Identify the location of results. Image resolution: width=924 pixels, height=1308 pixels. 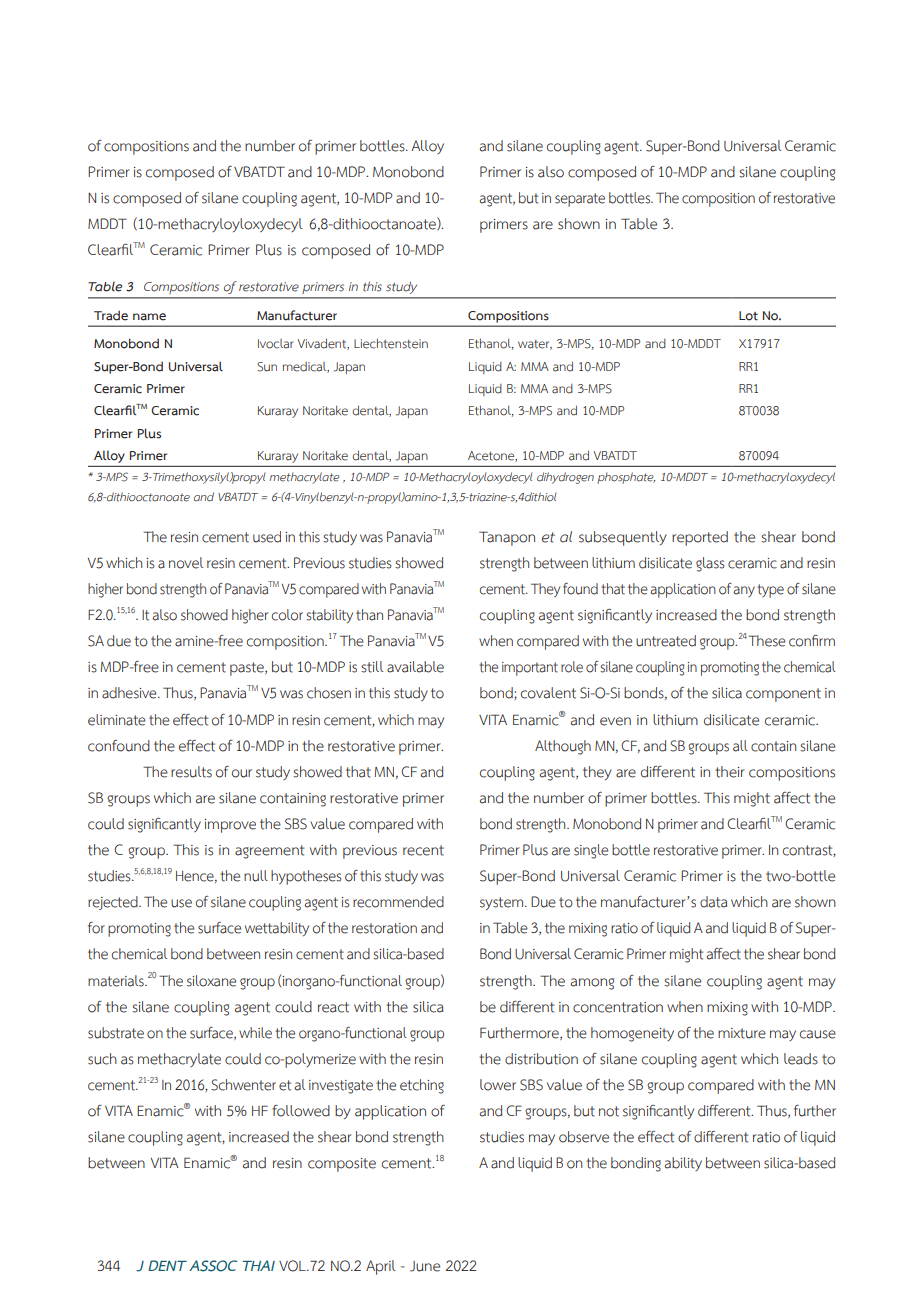
(191, 772).
